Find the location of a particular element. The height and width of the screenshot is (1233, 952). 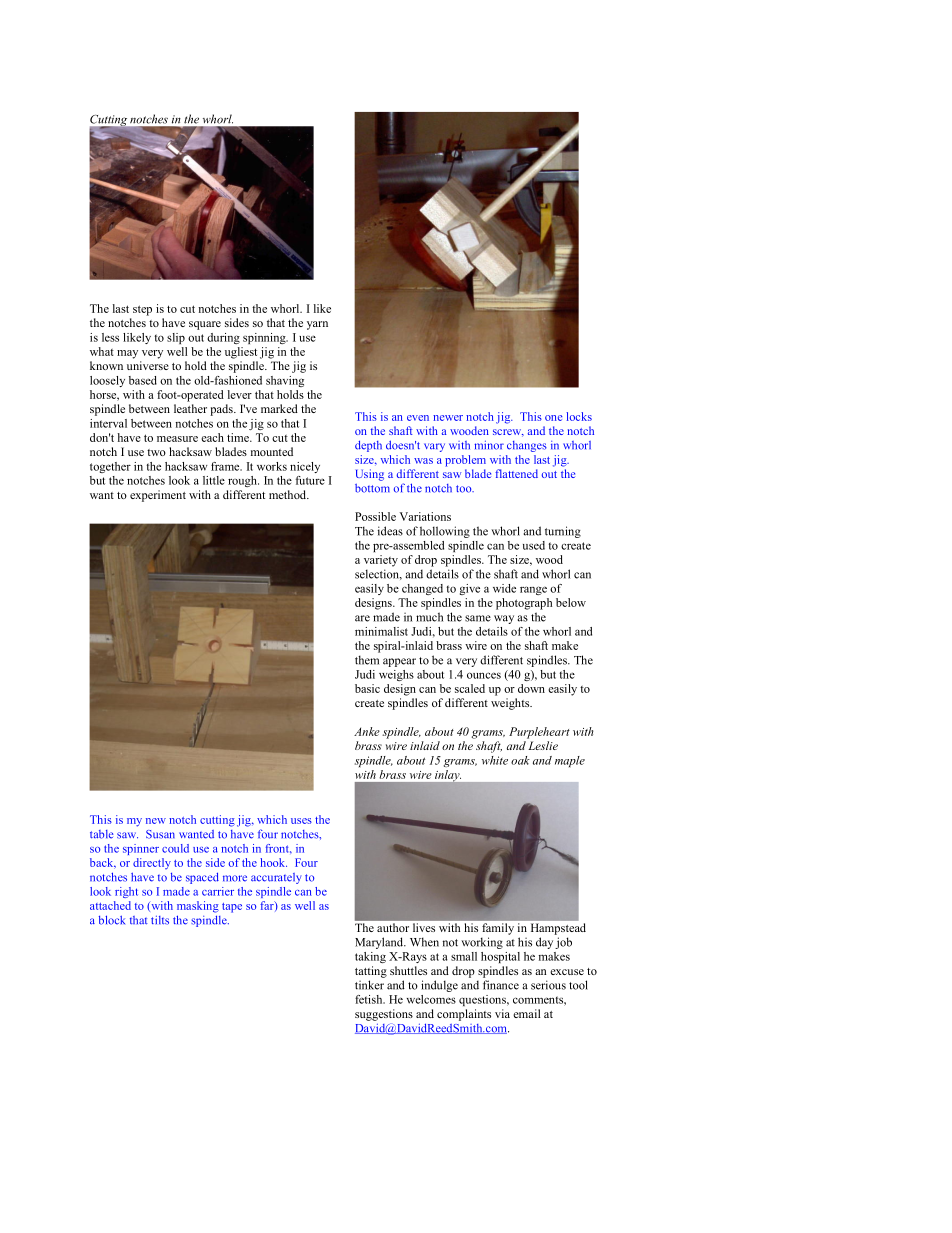

slip is located at coordinates (176, 338).
